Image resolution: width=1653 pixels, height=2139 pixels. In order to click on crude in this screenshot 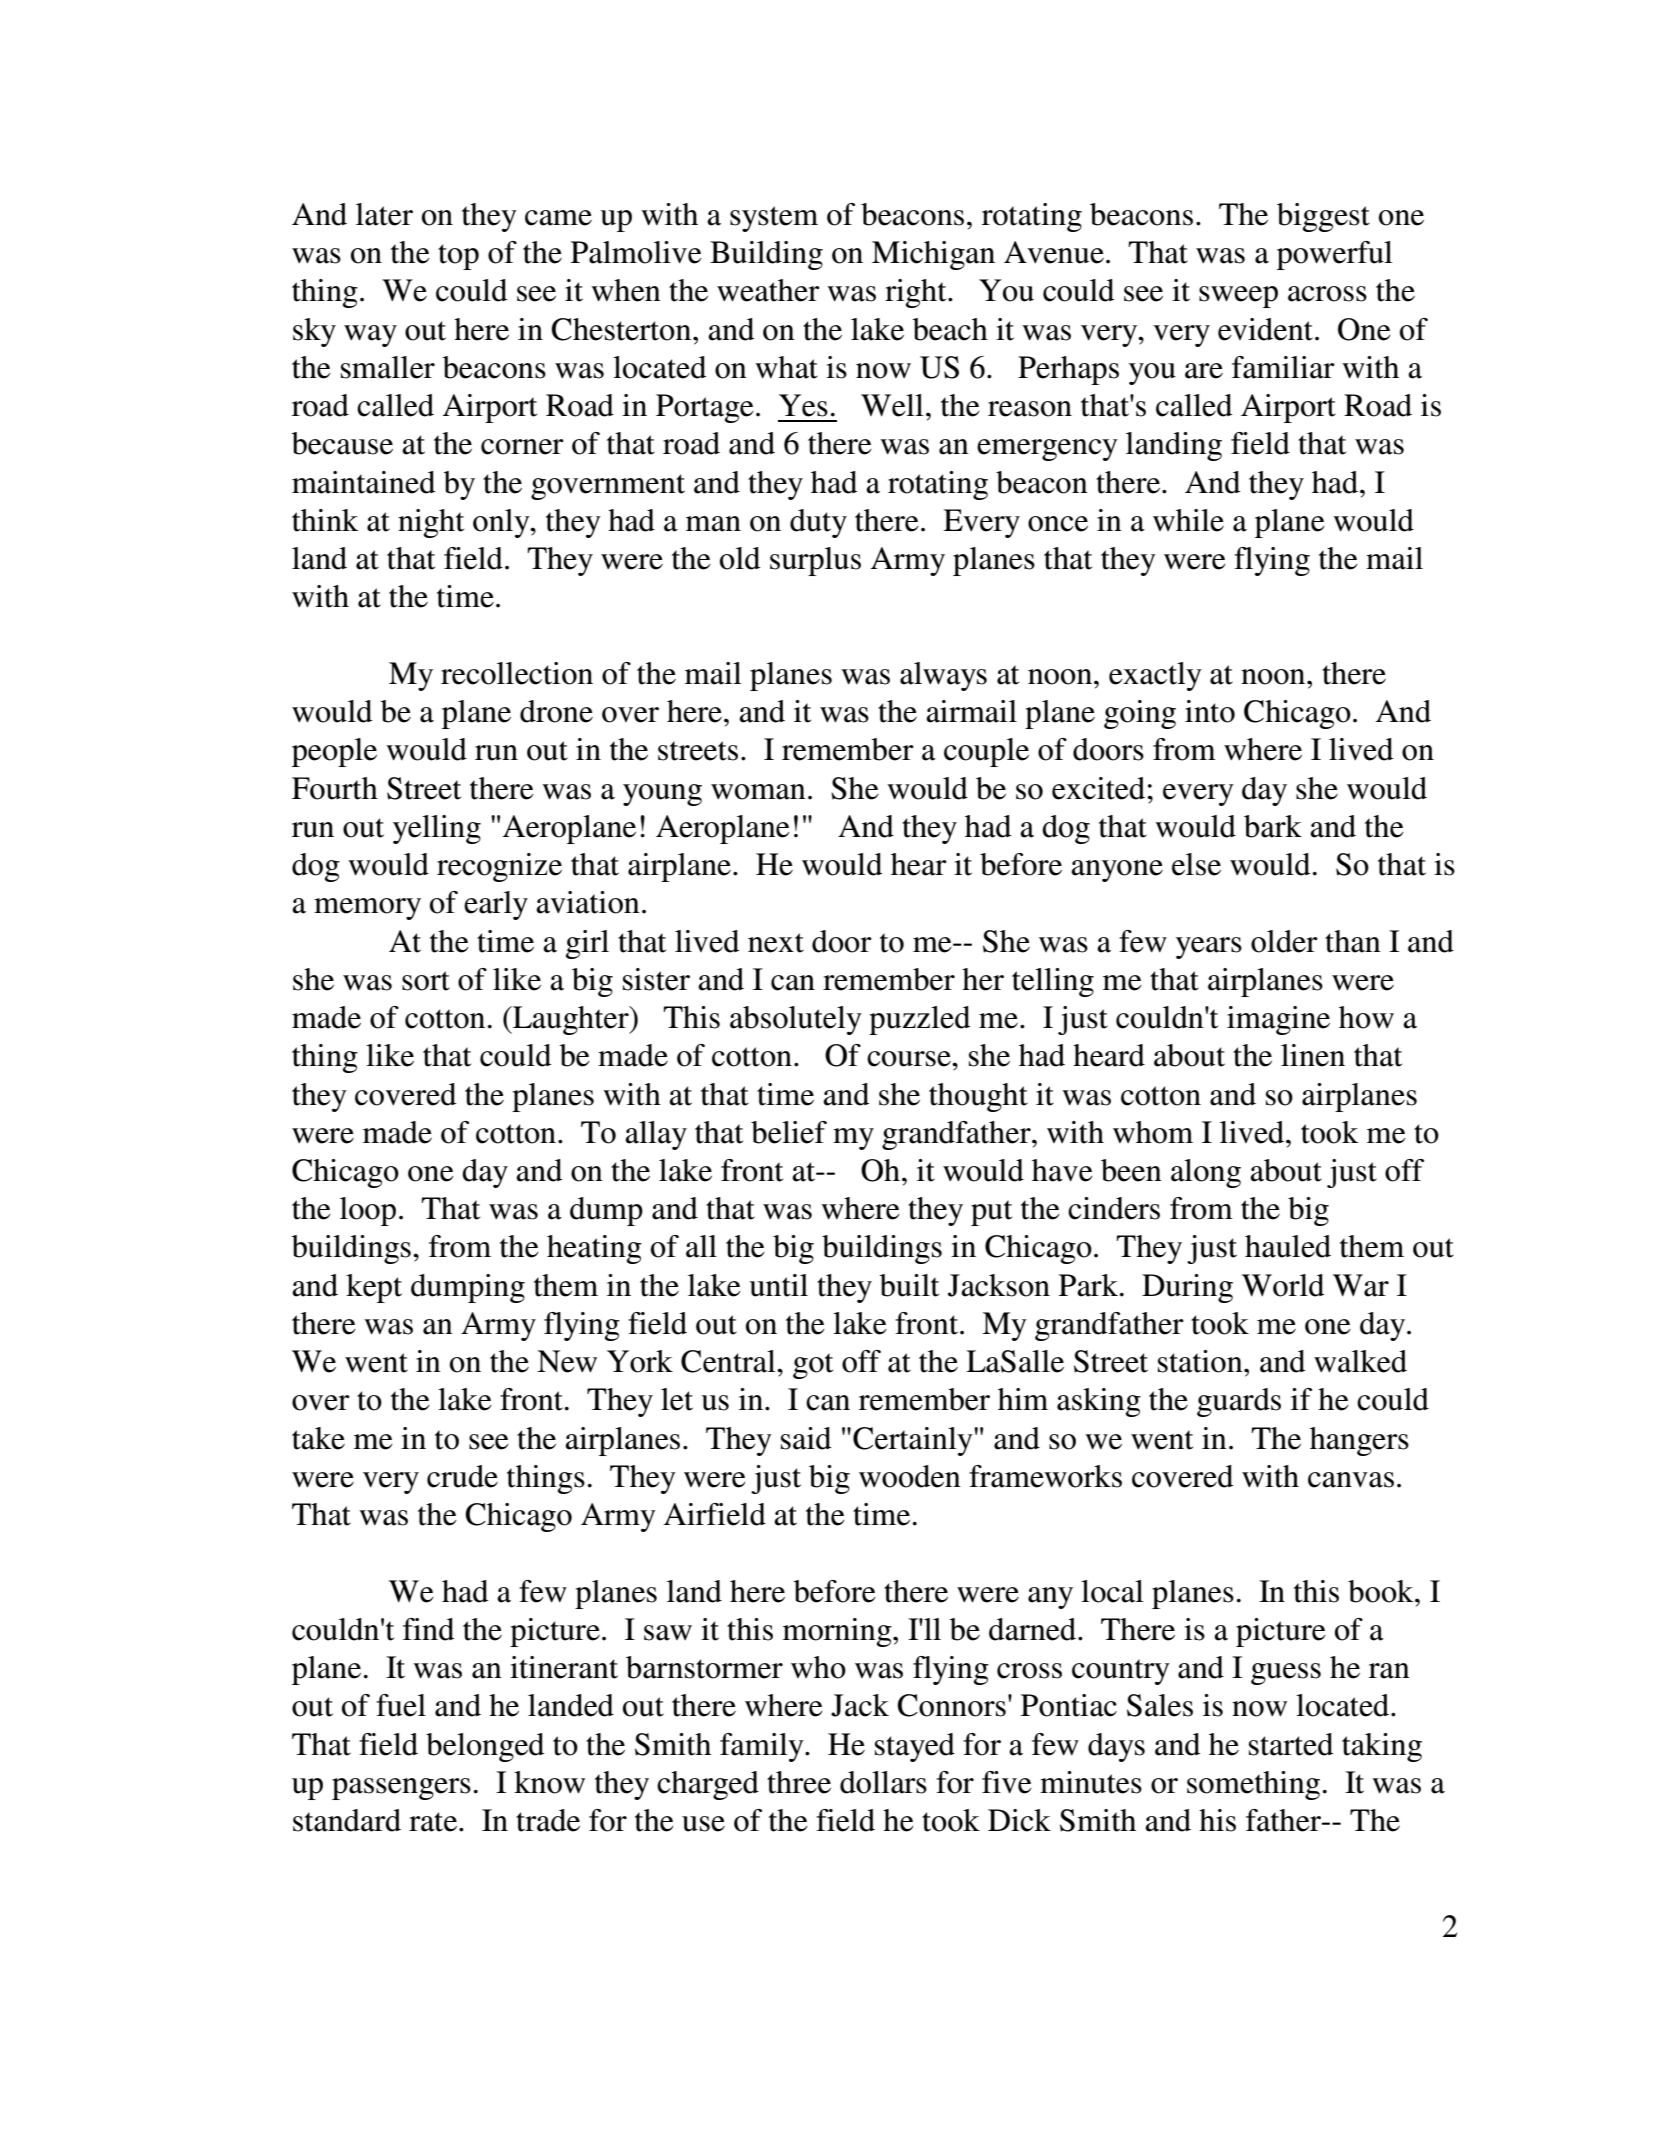, I will do `click(462, 1476)`.
